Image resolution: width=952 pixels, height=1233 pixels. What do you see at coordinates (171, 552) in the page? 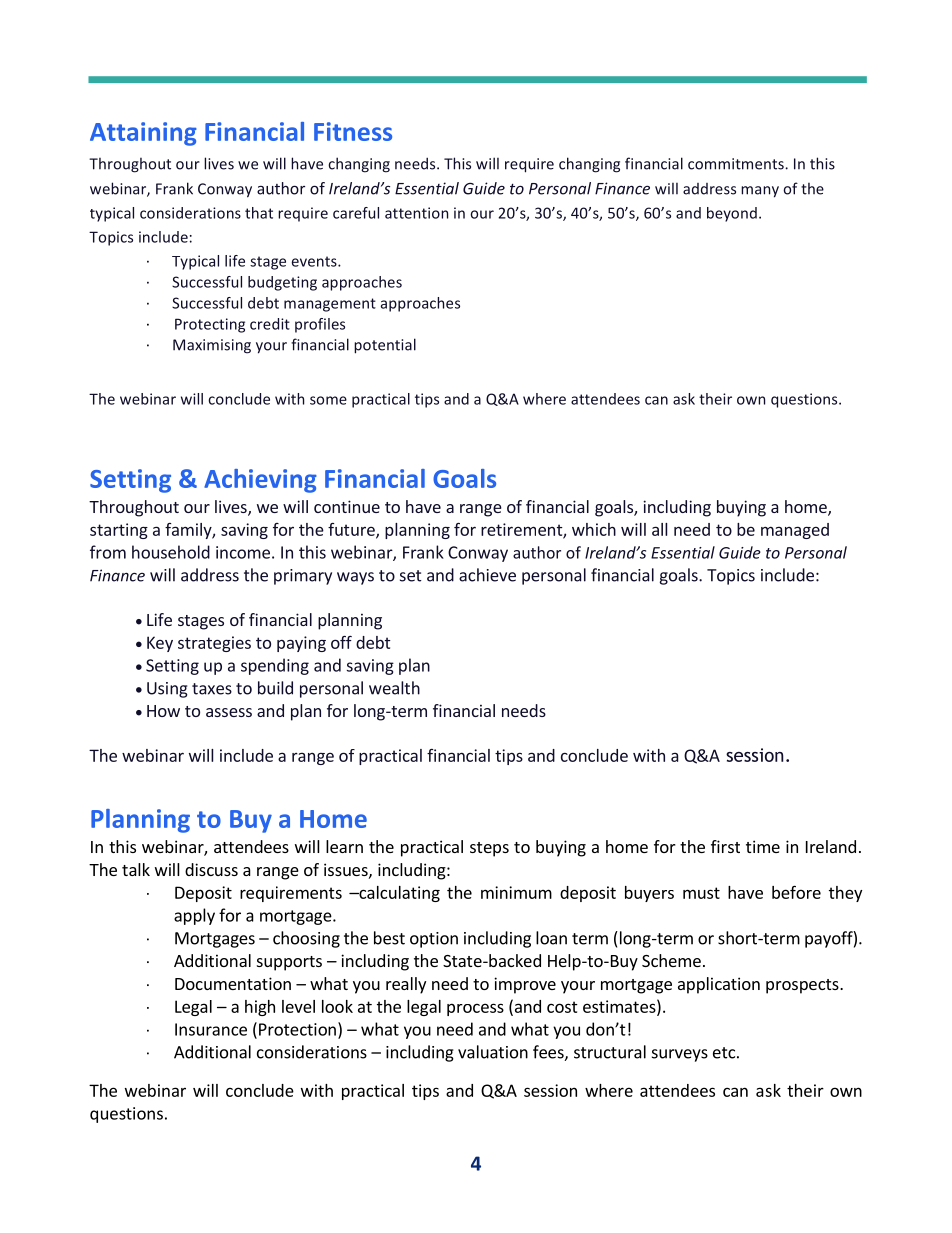
I see `household` at bounding box center [171, 552].
